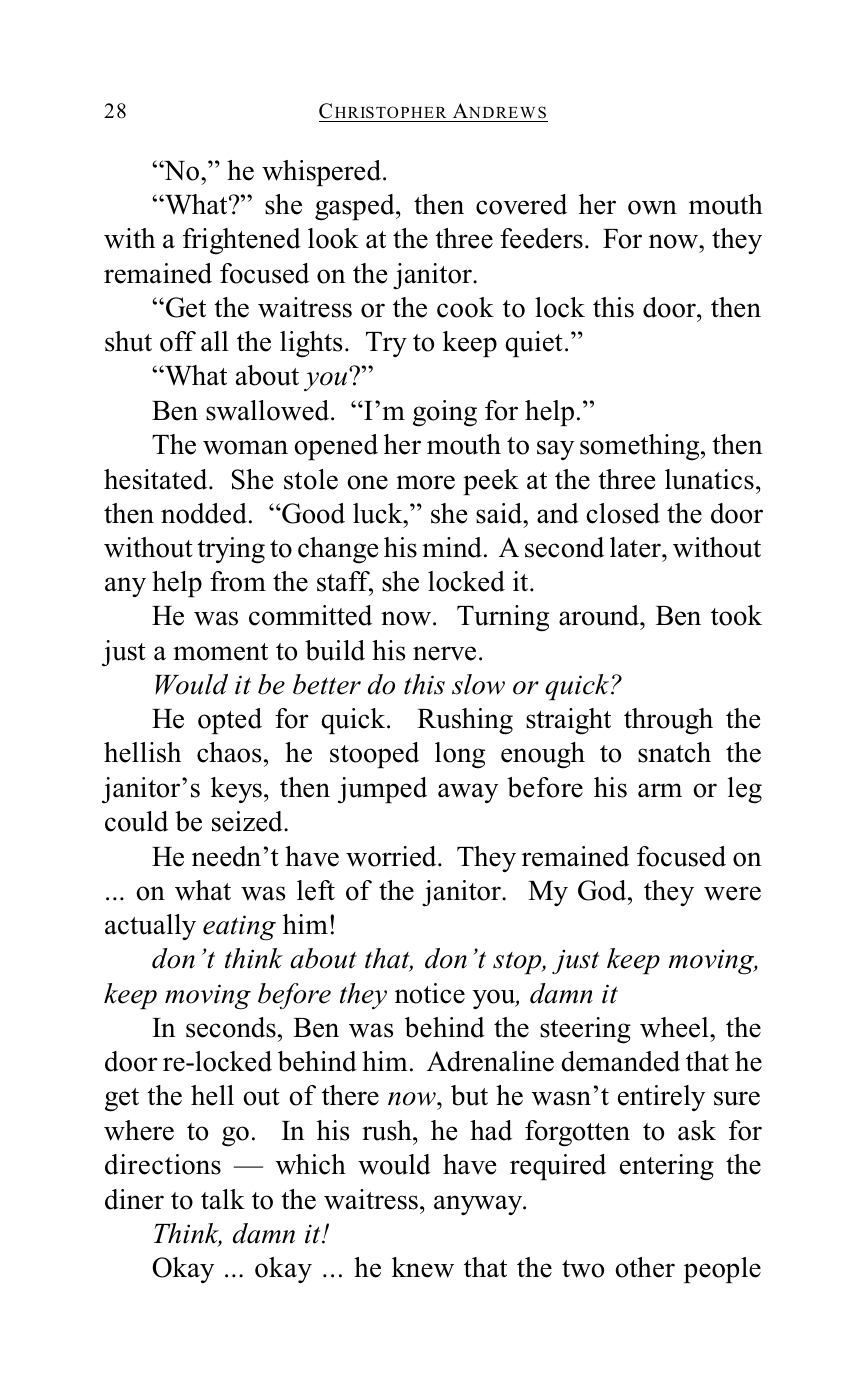  What do you see at coordinates (230, 721) in the screenshot?
I see `opted` at bounding box center [230, 721].
